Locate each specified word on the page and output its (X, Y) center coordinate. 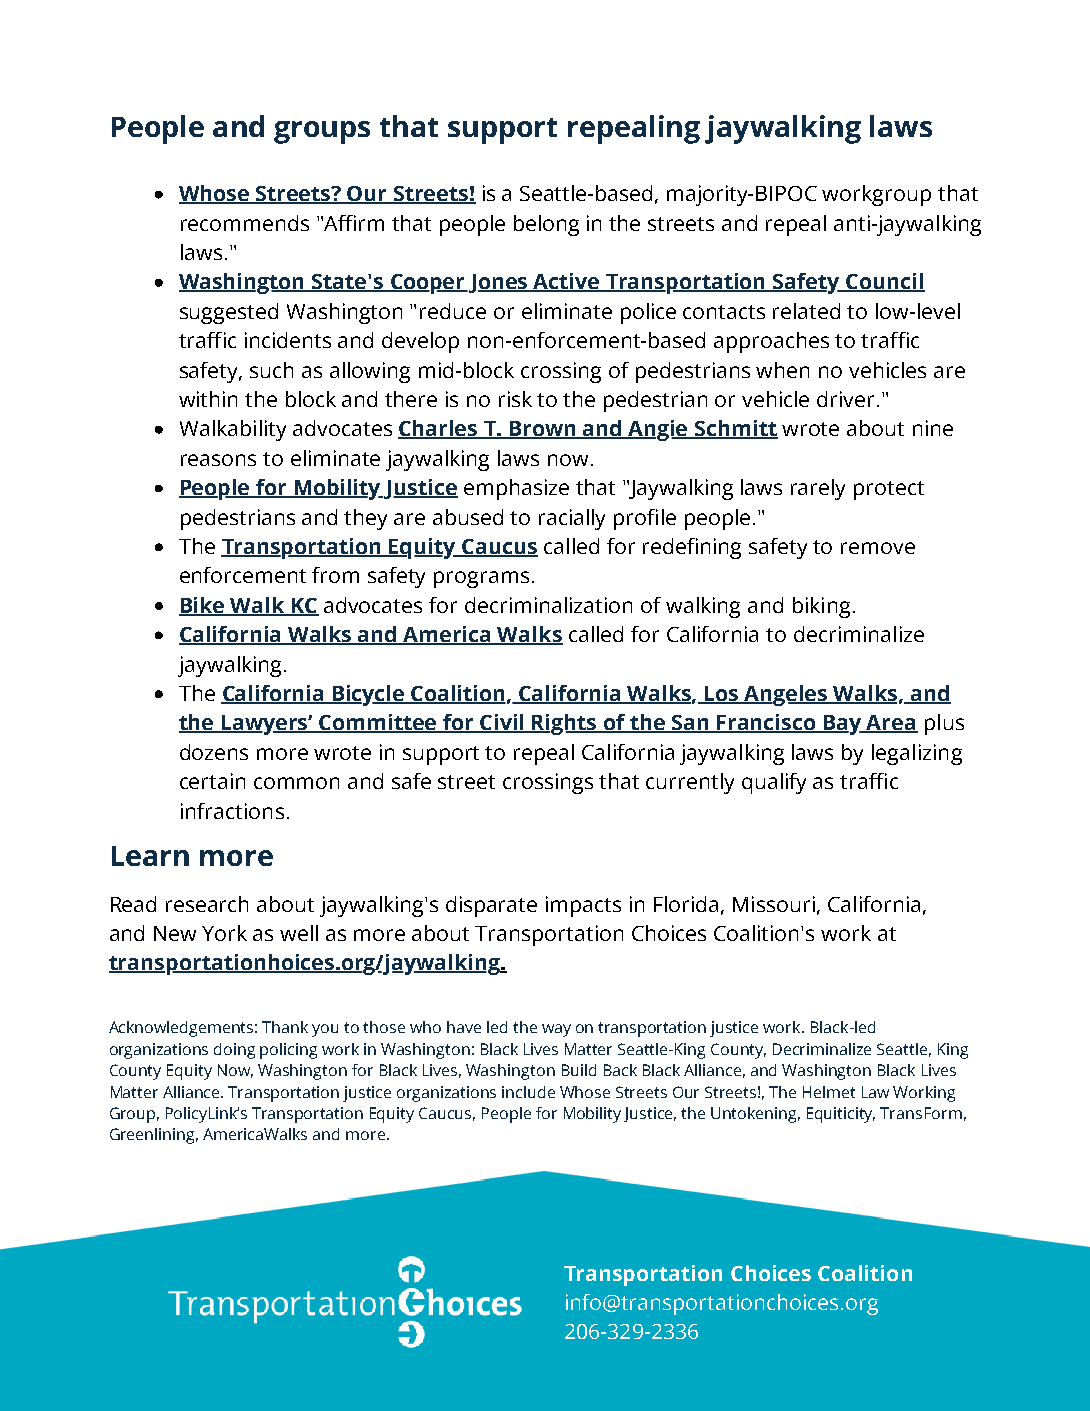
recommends (245, 223)
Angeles (786, 695)
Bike (203, 606)
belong (546, 225)
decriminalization (548, 605)
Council (884, 282)
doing (234, 1051)
